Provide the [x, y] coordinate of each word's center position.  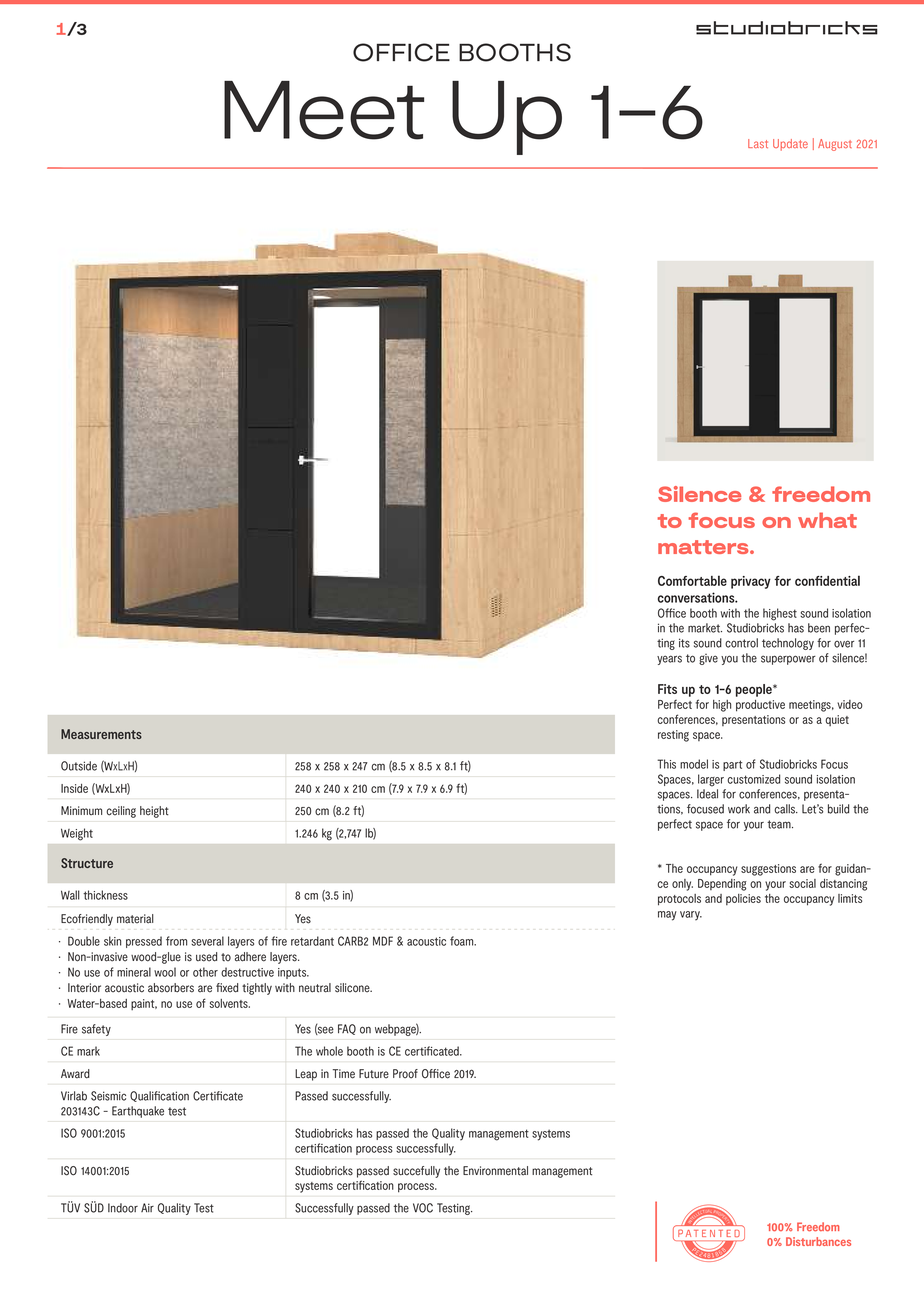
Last [758, 143]
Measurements [101, 734]
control [741, 643]
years [669, 660]
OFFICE [401, 52]
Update [790, 145]
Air [147, 1207]
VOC [423, 1208]
